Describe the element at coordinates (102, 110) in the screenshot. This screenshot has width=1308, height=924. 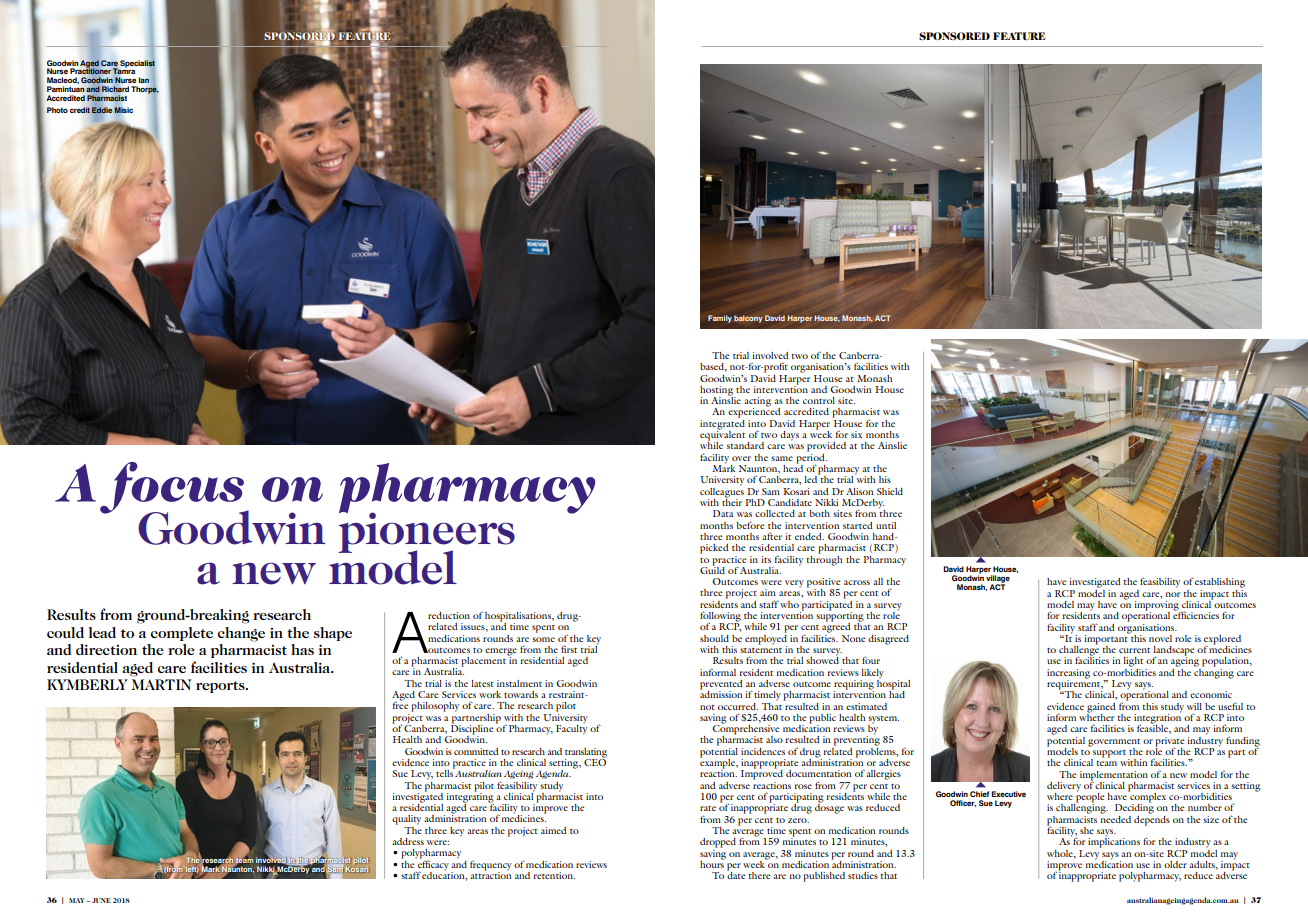
I see `Eddie` at that location.
